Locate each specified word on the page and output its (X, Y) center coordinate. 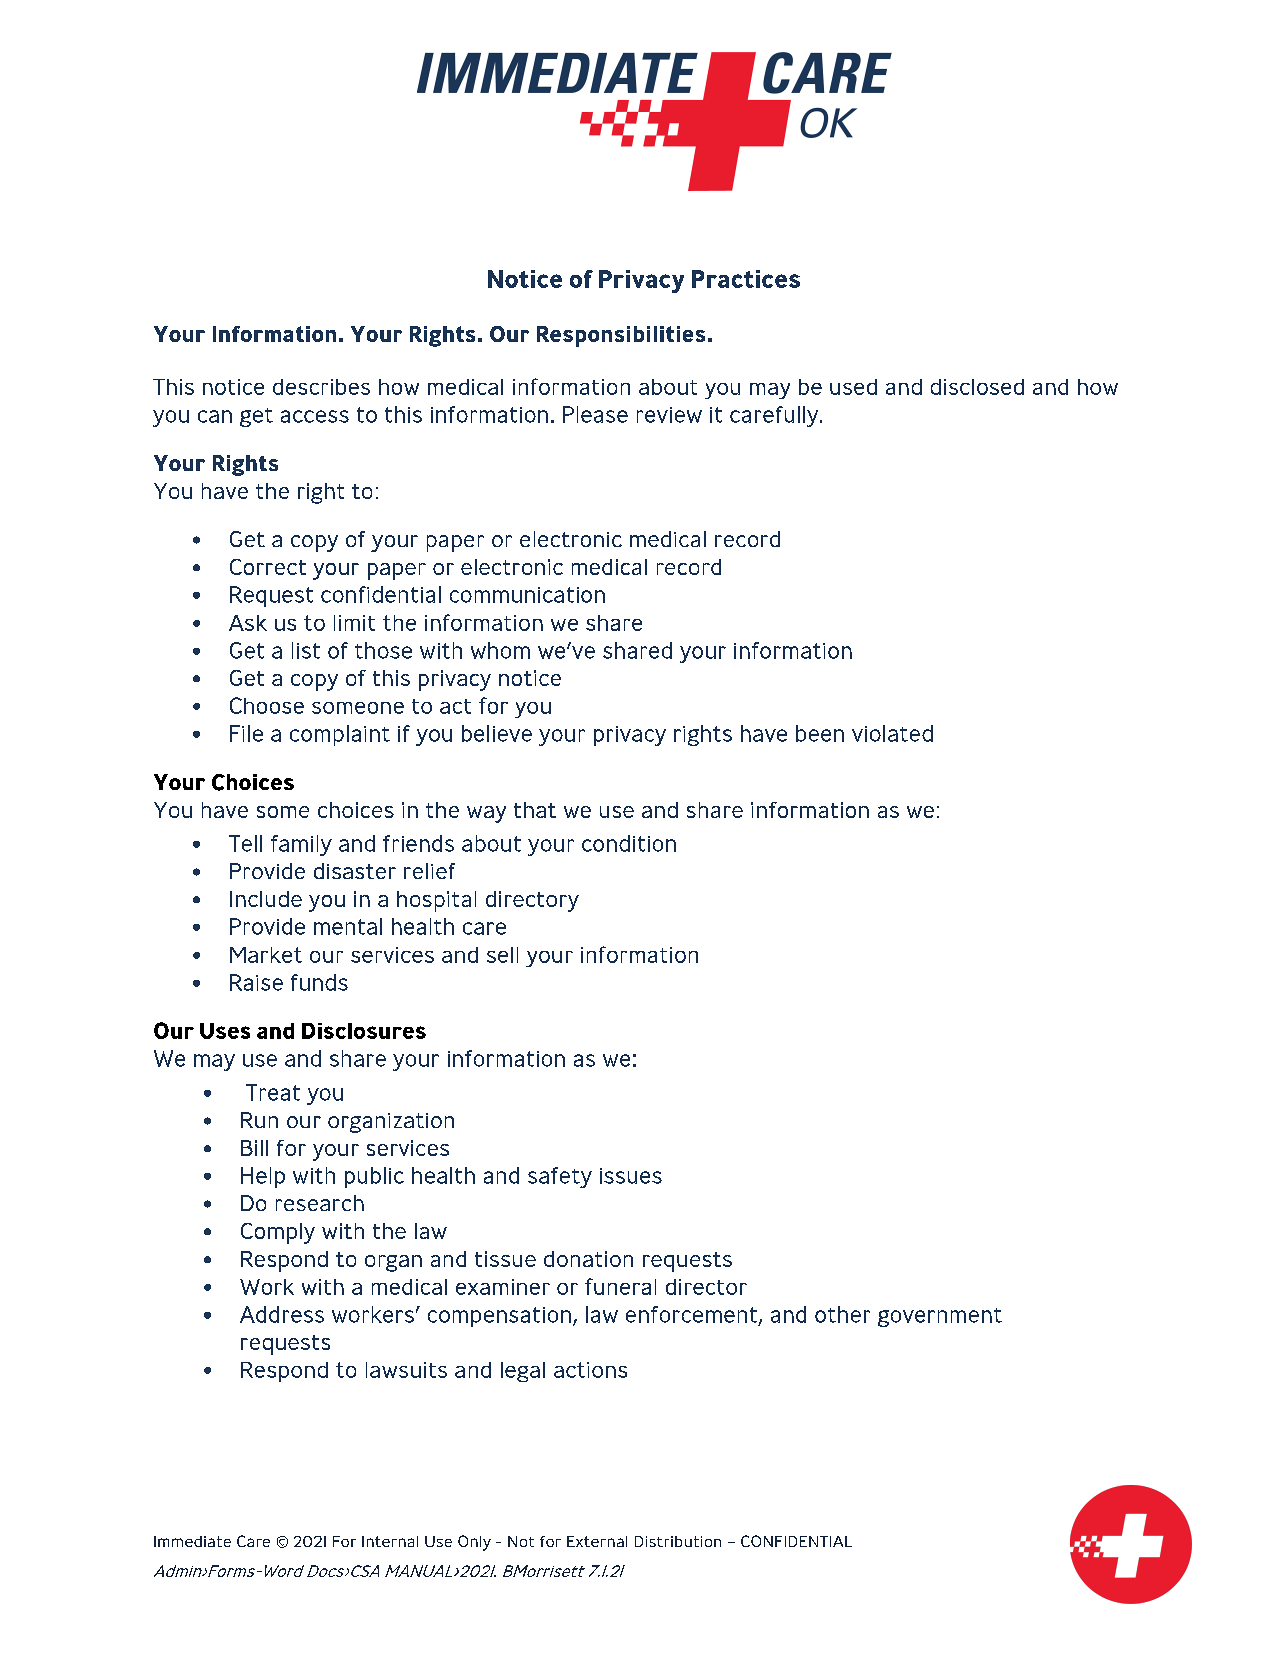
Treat (273, 1092)
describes (321, 387)
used (853, 387)
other (842, 1314)
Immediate (192, 1541)
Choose (267, 705)
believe (497, 733)
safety (560, 1177)
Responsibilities (621, 336)
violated (892, 733)
